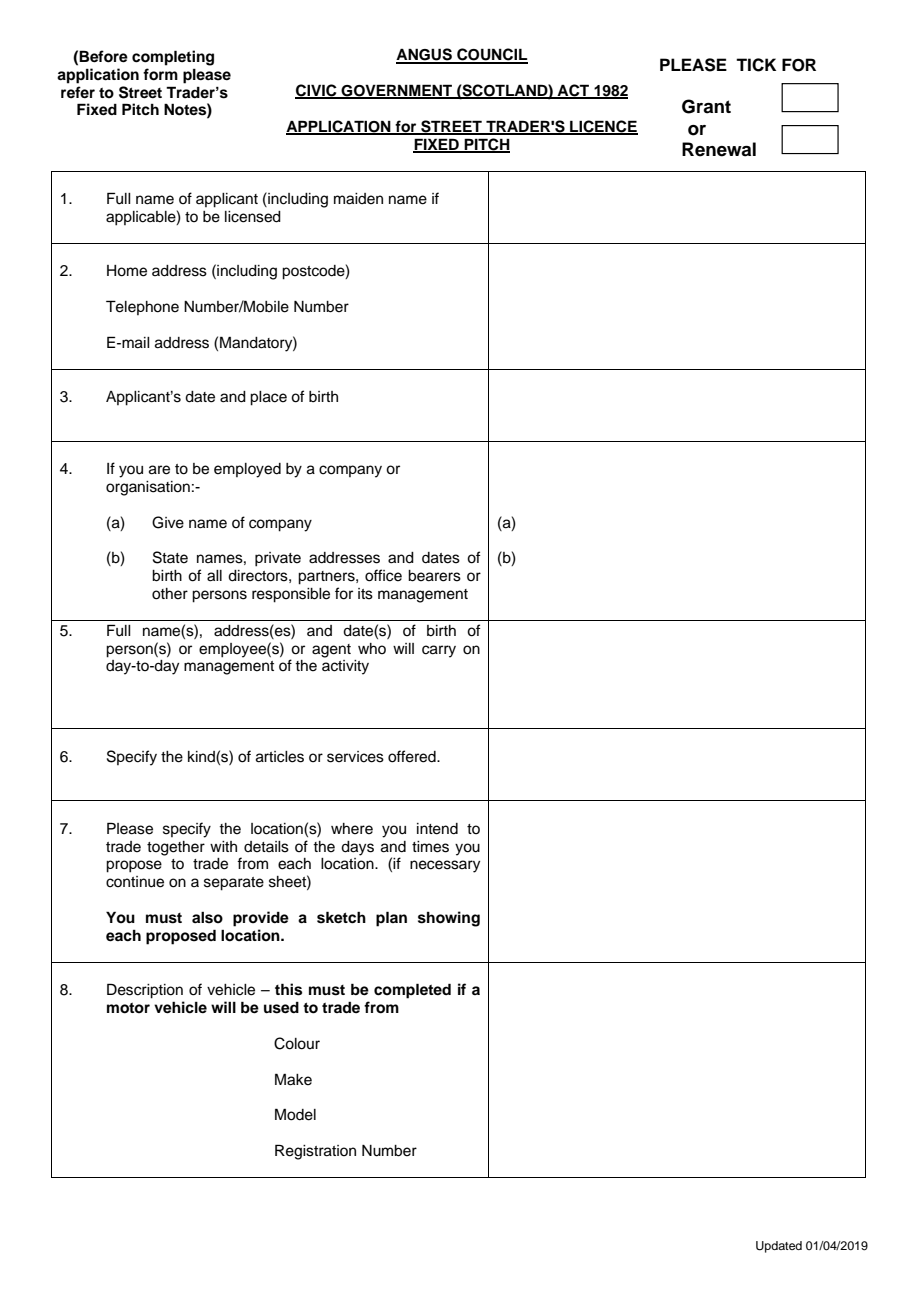  Describe the element at coordinates (434, 576) in the screenshot. I see `bearers` at that location.
